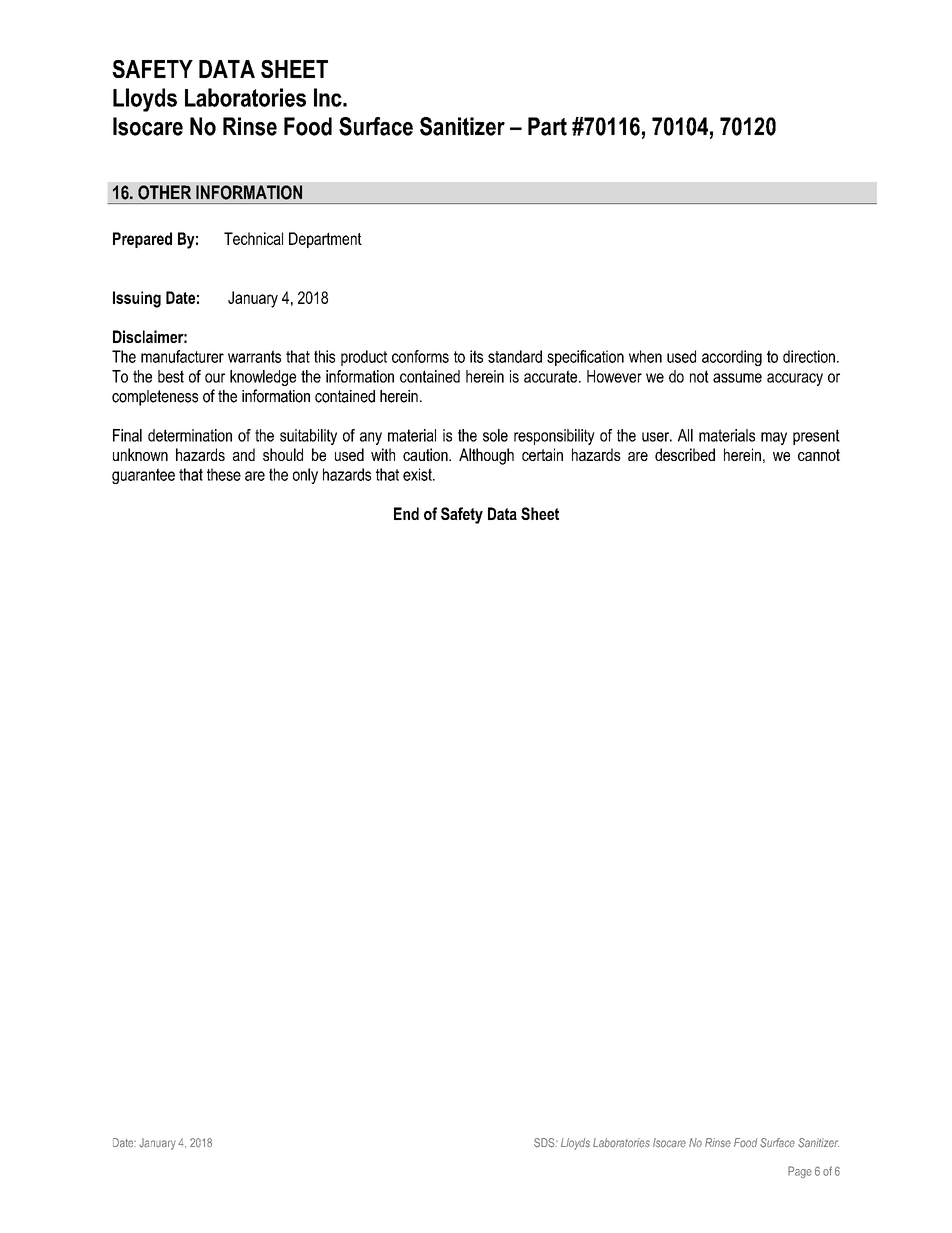 The height and width of the image is (1233, 952). What do you see at coordinates (737, 378) in the image?
I see `assume` at bounding box center [737, 378].
